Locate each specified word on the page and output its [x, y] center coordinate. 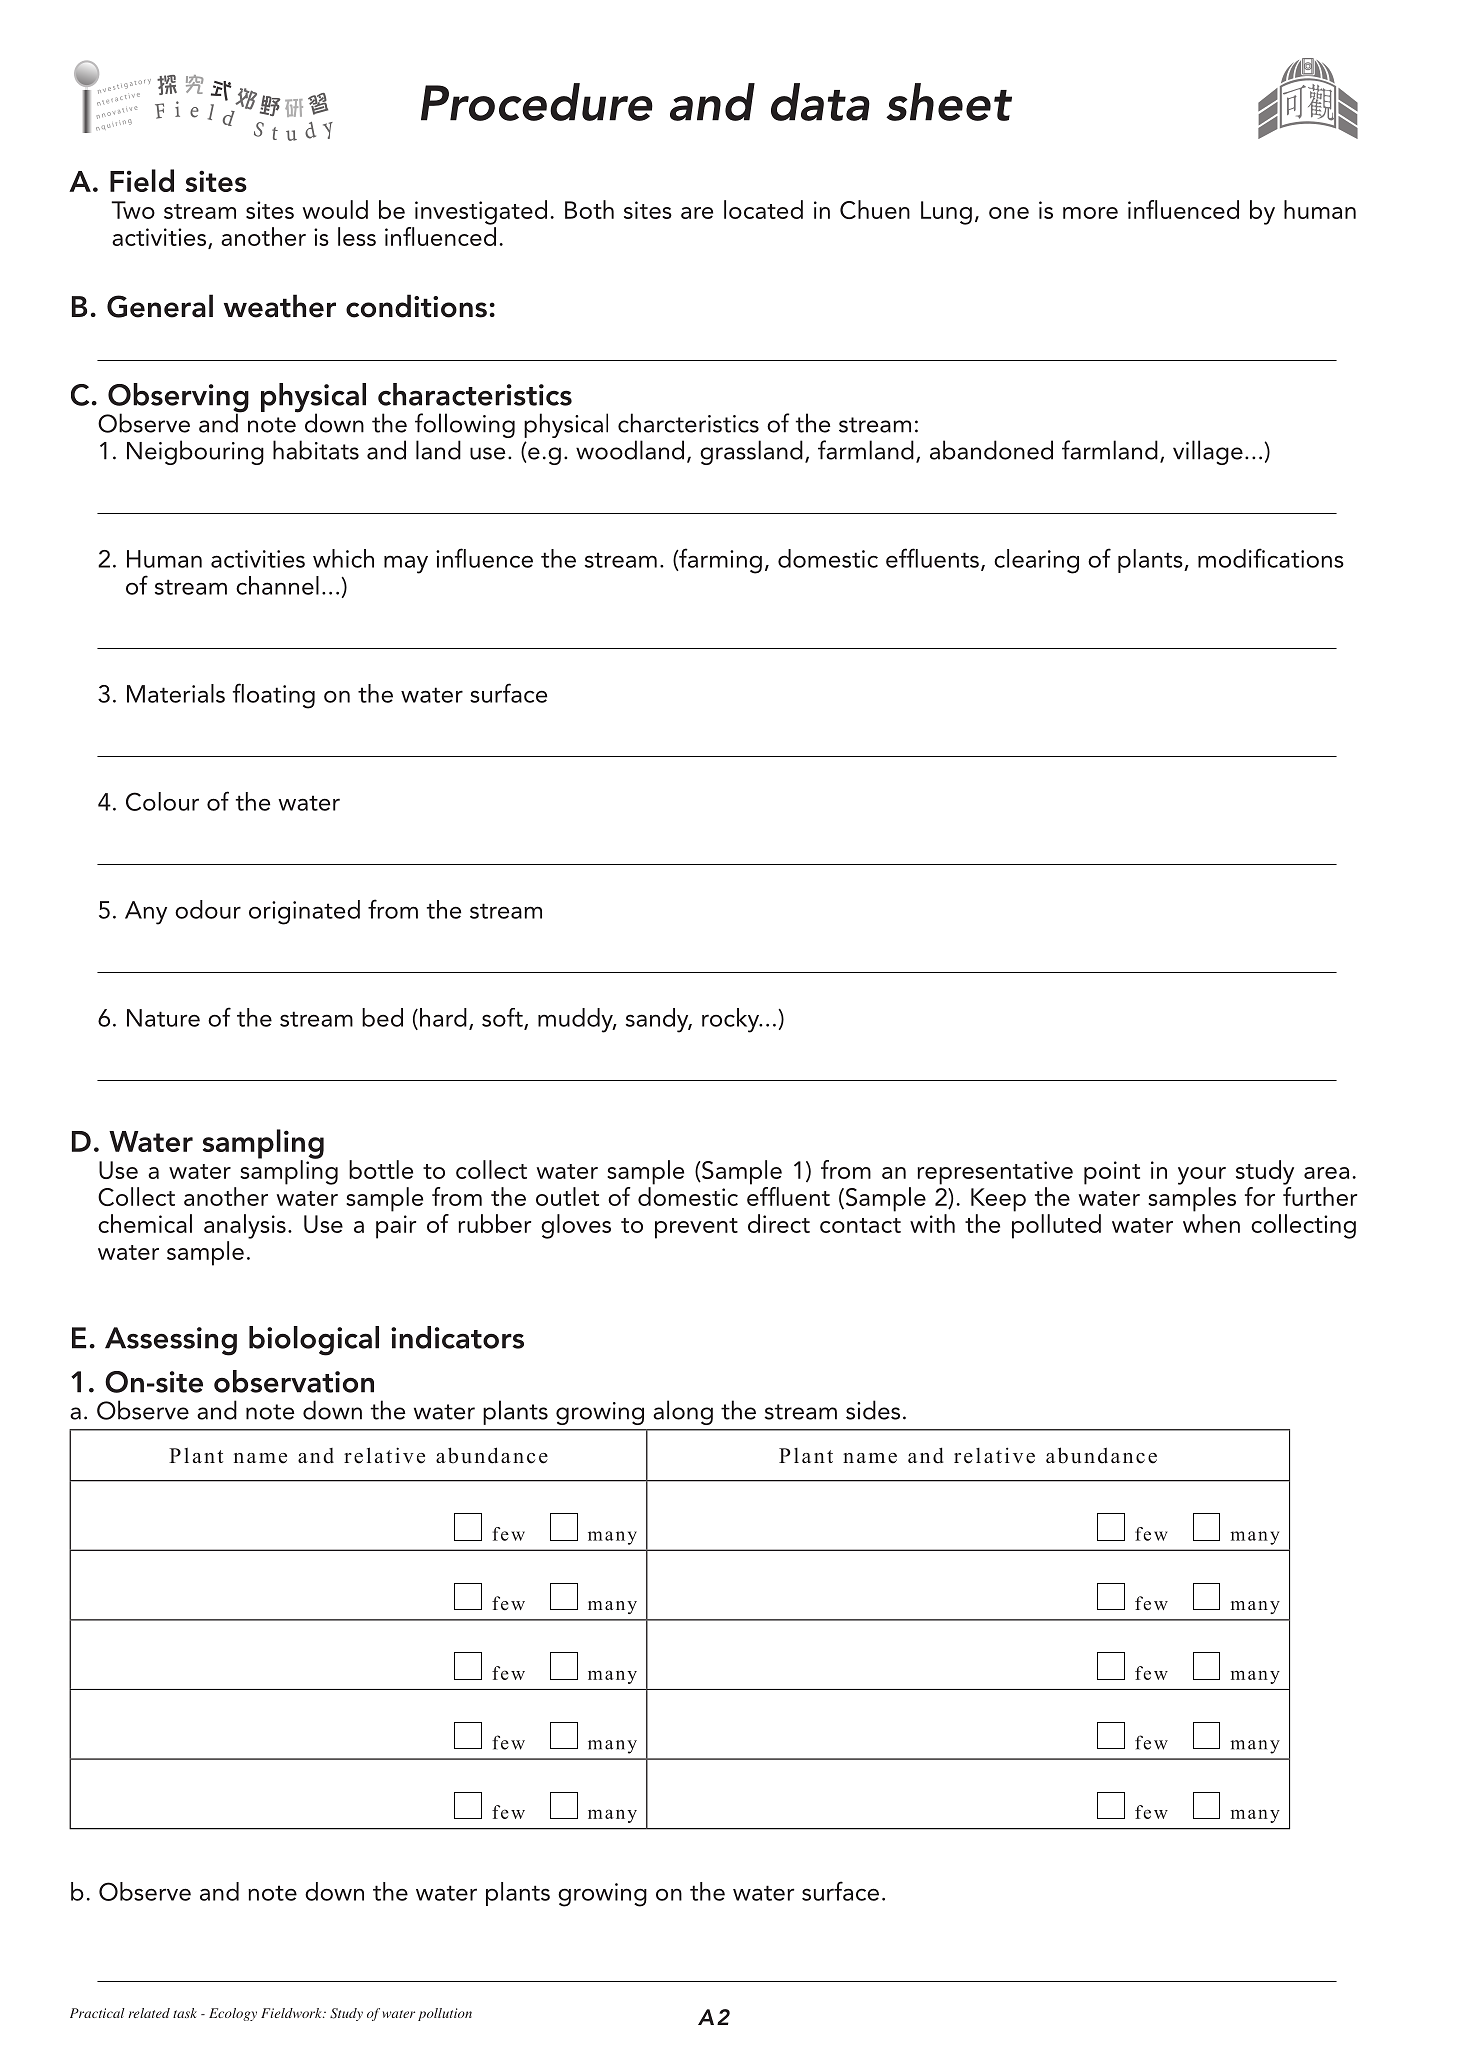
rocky [731, 1020]
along [683, 1412]
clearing [1036, 561]
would [335, 209]
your [1202, 1176]
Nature [163, 1018]
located [763, 209]
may [406, 564]
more [1090, 213]
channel [277, 585]
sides [873, 1410]
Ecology [233, 2014]
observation [294, 1381]
